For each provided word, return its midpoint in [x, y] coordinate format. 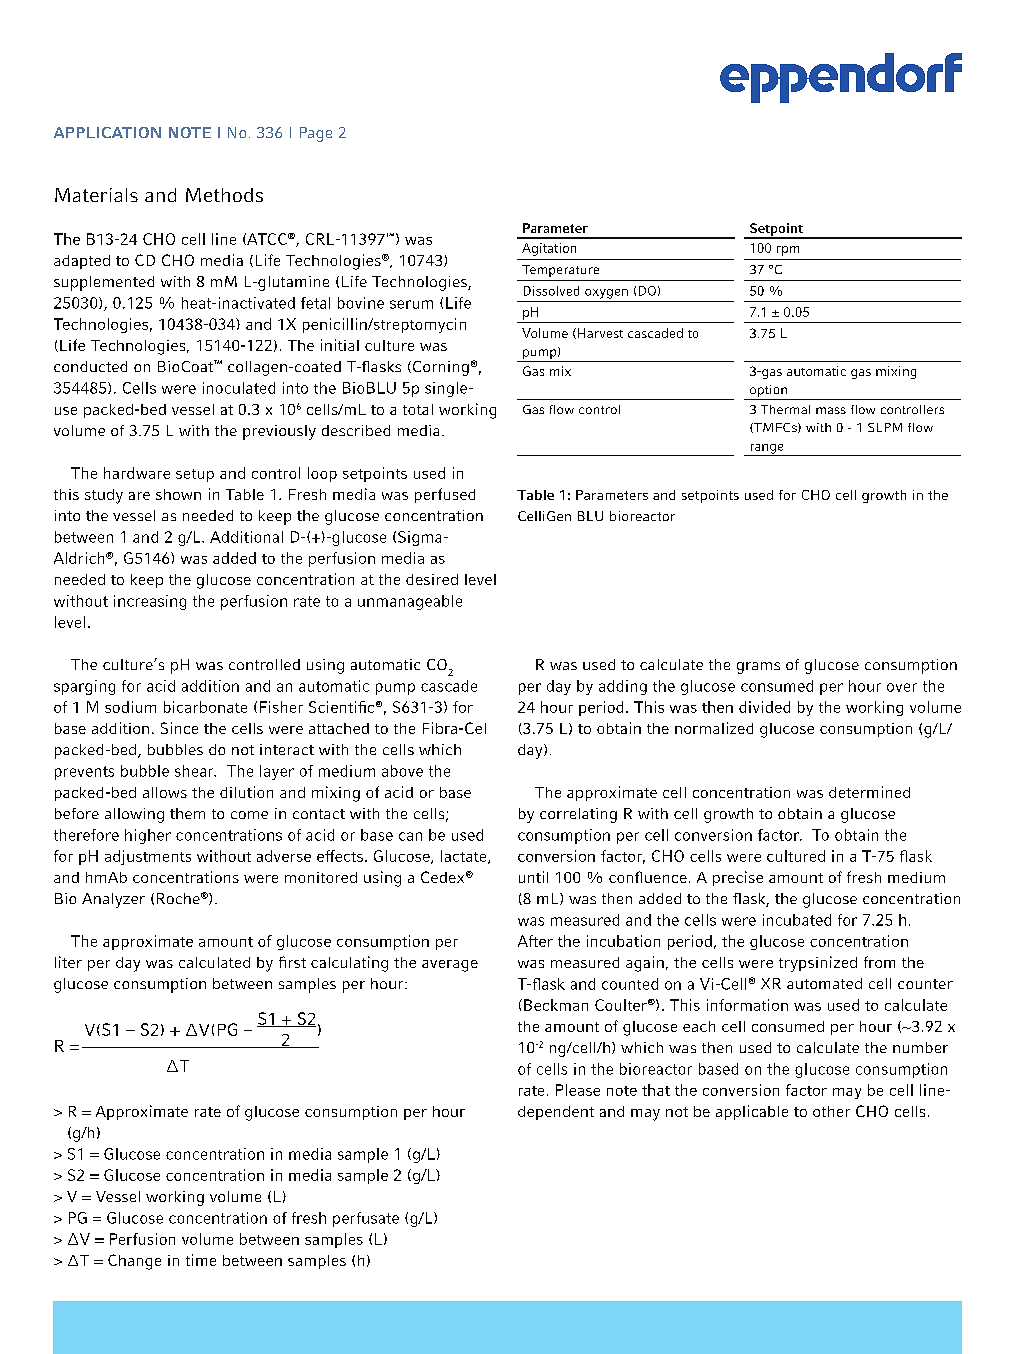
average [450, 966]
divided [764, 707]
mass [831, 410]
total [418, 409]
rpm [788, 251]
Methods [224, 195]
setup [195, 475]
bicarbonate [205, 707]
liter [68, 962]
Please [578, 1090]
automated [824, 983]
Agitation [549, 249]
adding [623, 687]
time [201, 1260]
